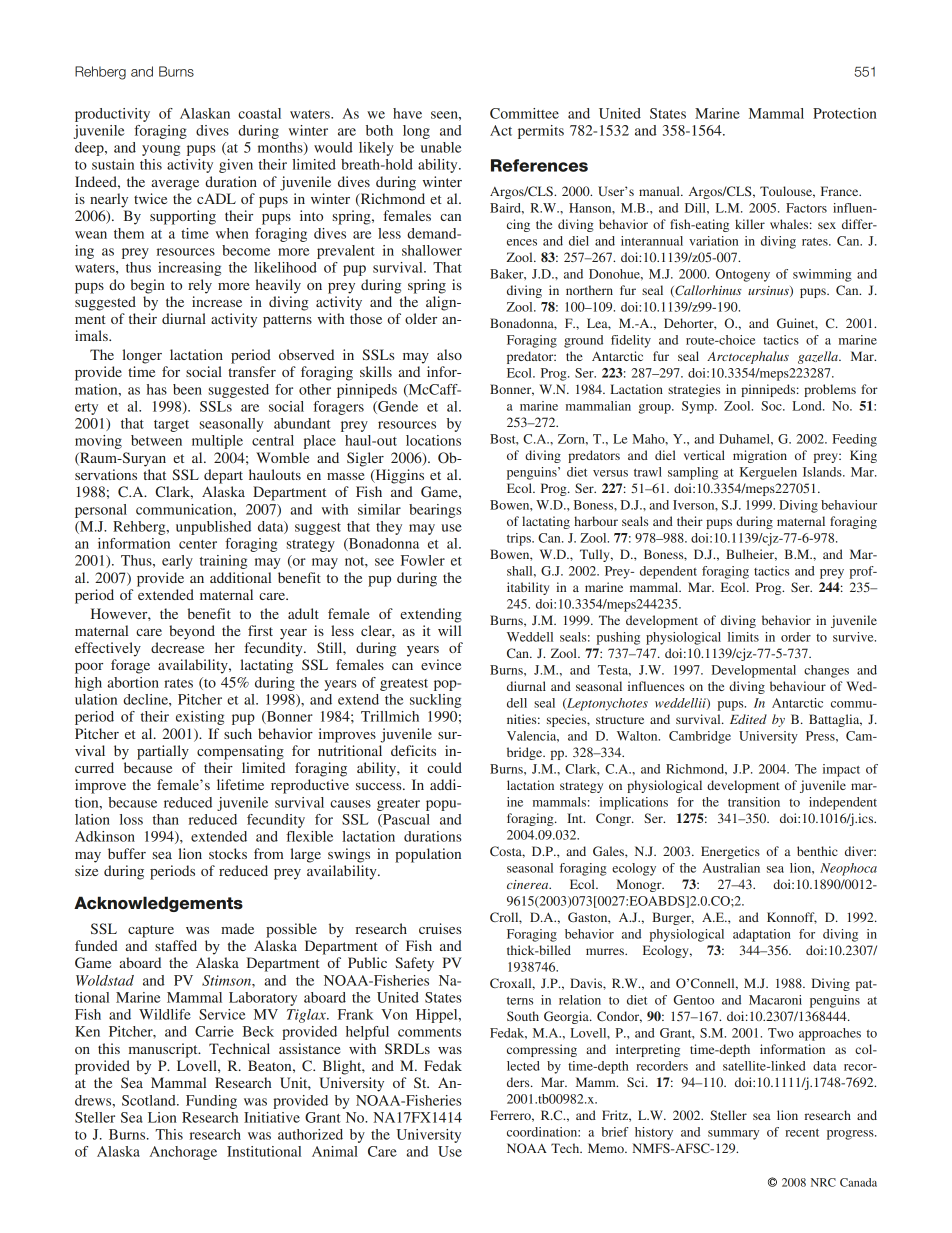 This image has width=952, height=1233. I want to click on will, so click(449, 630).
